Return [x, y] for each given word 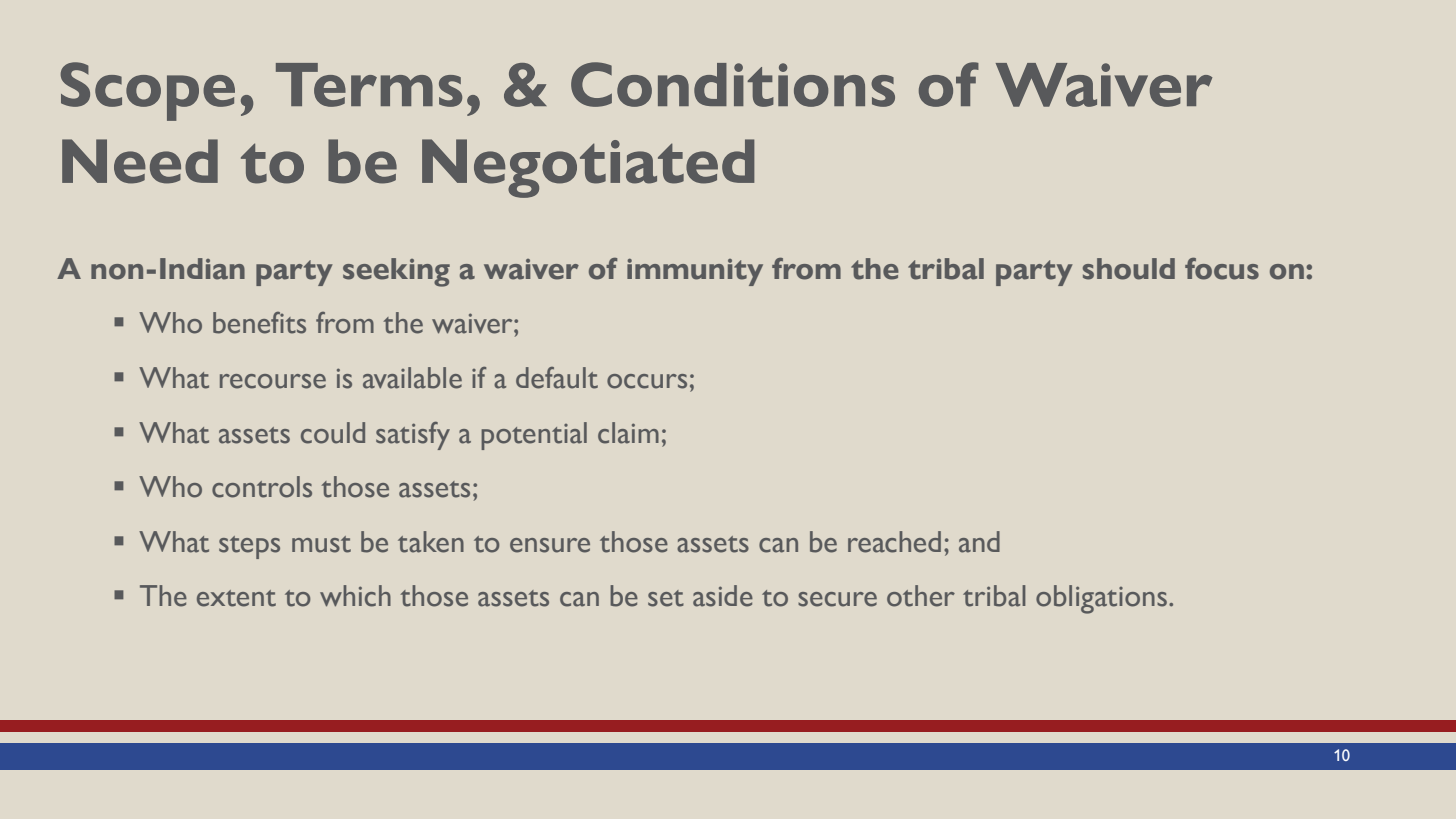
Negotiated [588, 168]
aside [723, 596]
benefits [259, 323]
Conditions [733, 84]
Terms [369, 85]
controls [262, 487]
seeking [396, 272]
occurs [647, 381]
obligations [1101, 599]
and [979, 542]
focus [1222, 269]
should [1129, 269]
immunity [695, 272]
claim [628, 433]
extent [236, 598]
